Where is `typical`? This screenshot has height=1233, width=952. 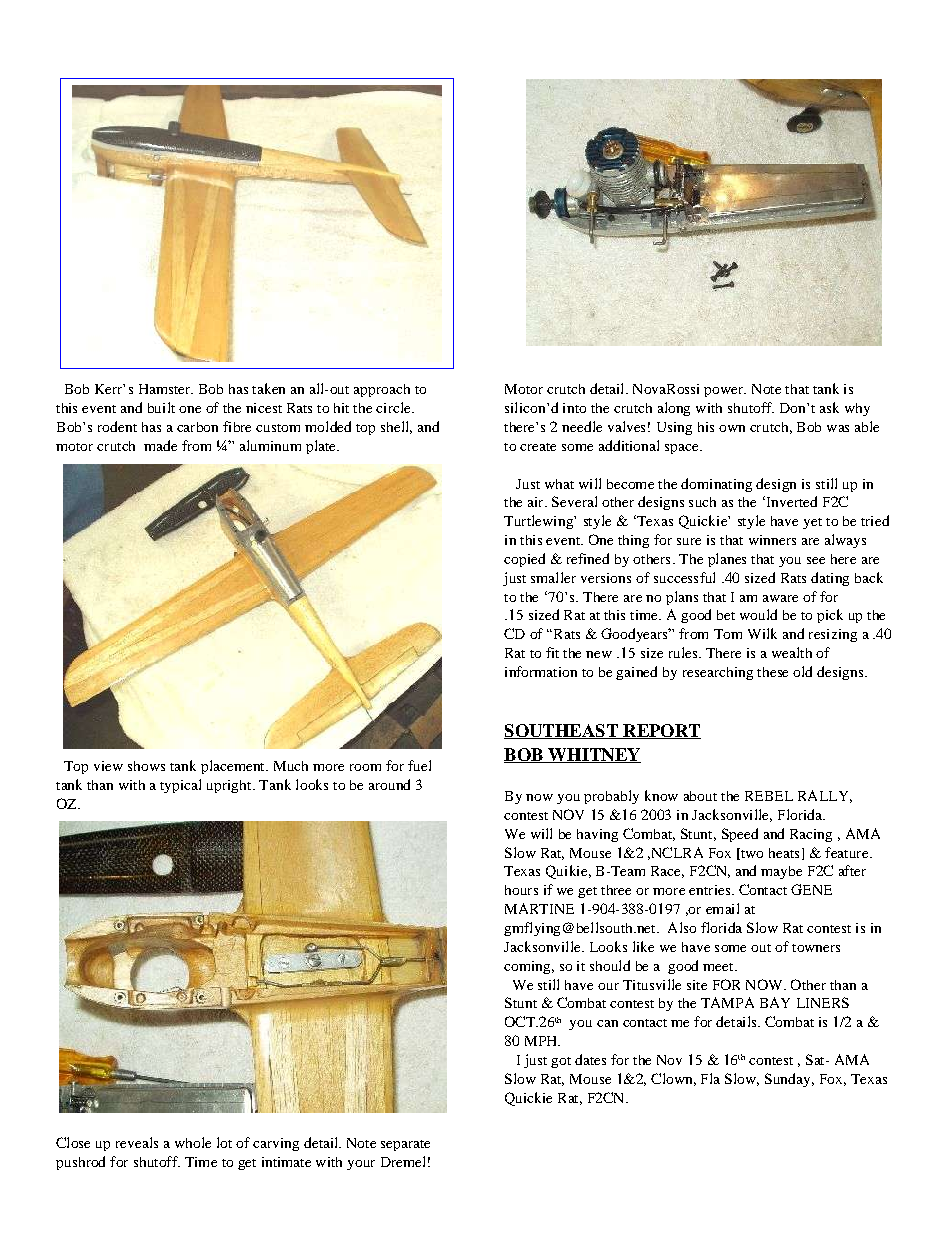 typical is located at coordinates (180, 786).
